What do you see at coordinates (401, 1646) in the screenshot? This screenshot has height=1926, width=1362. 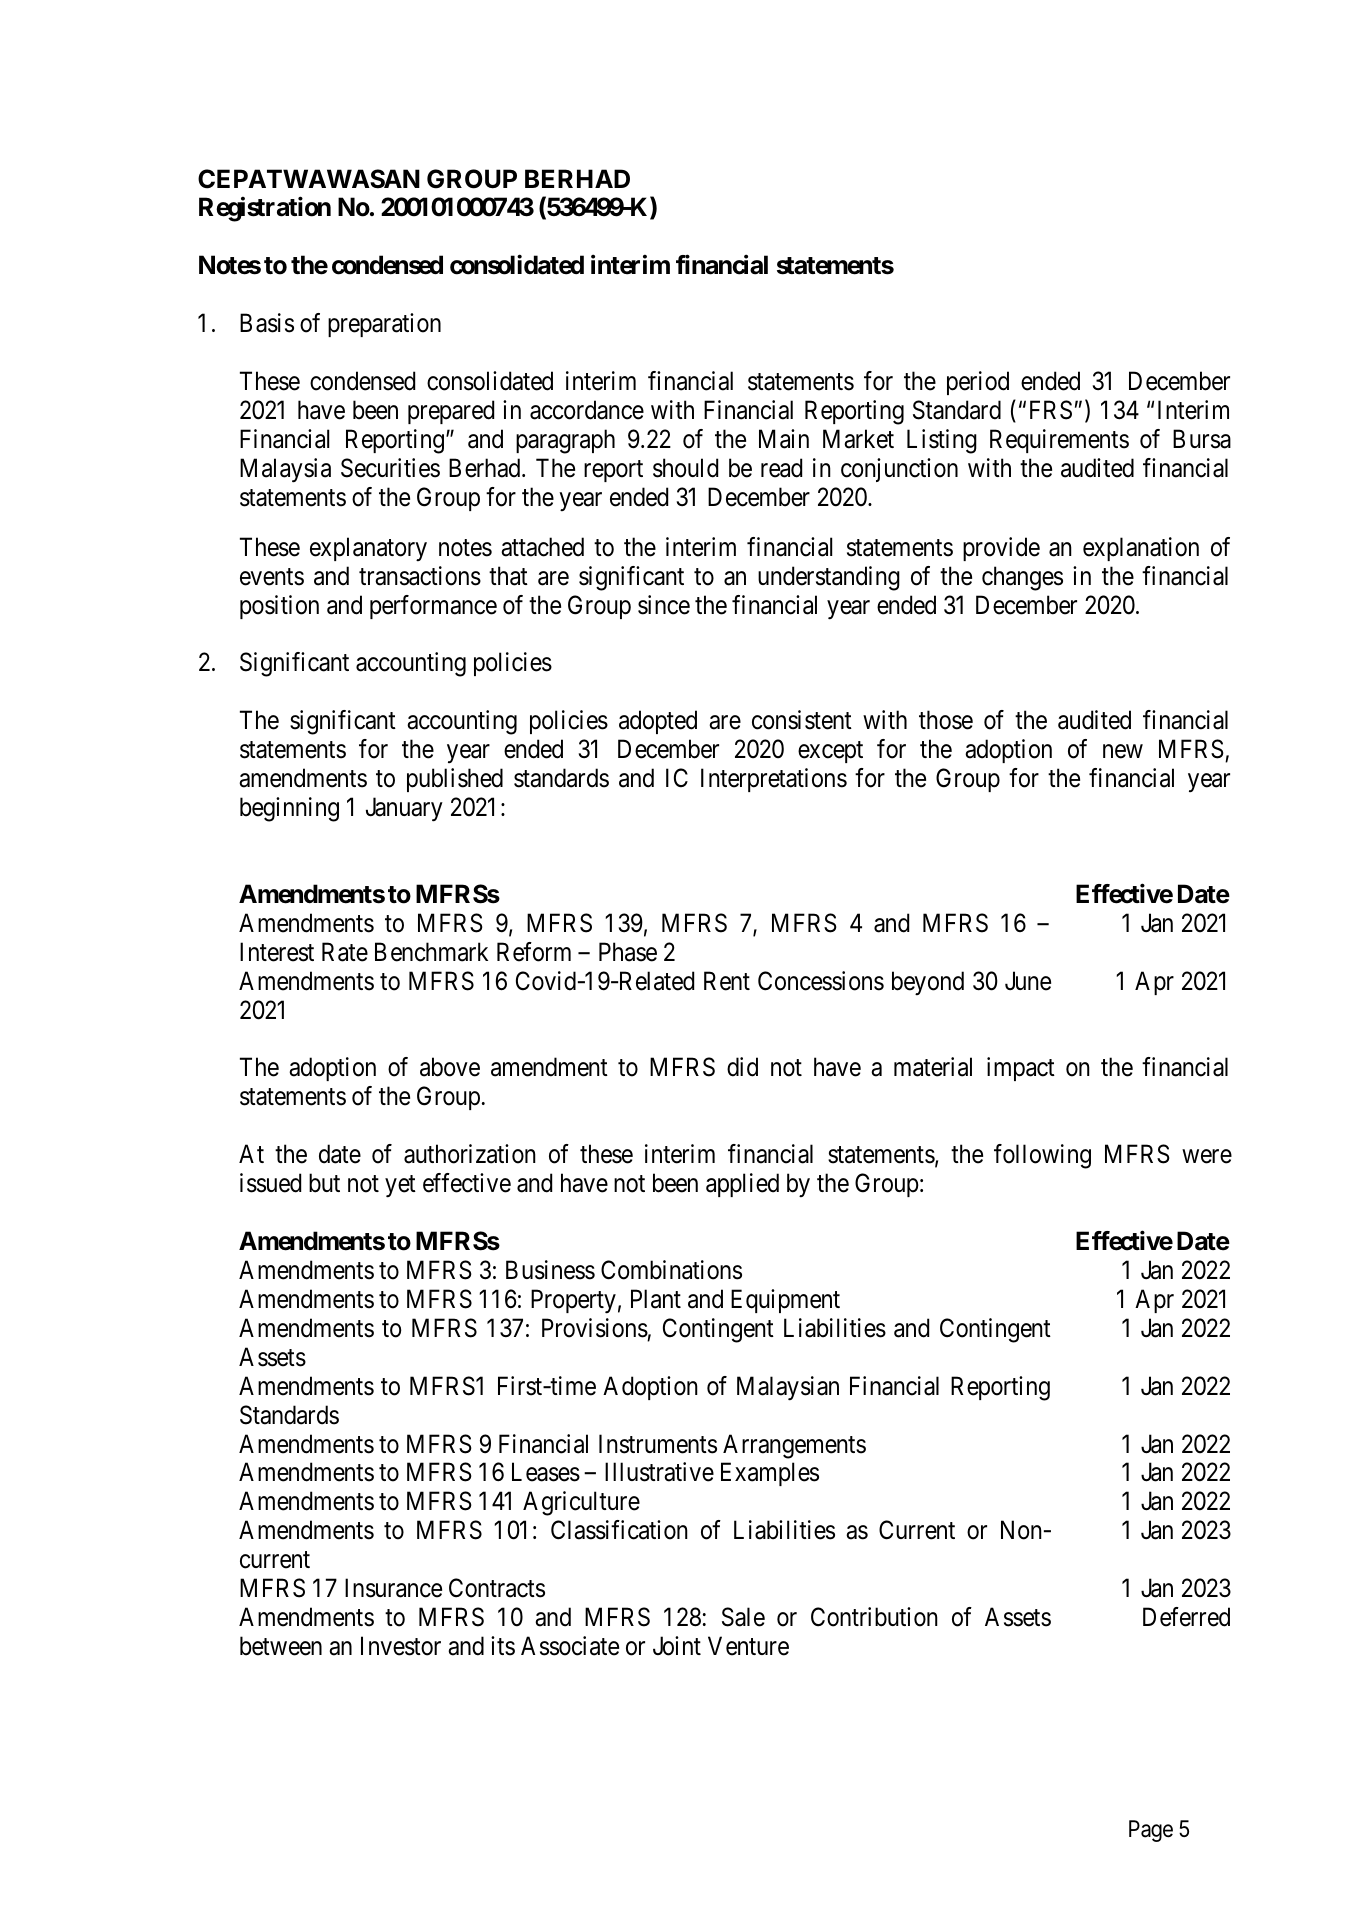 I see `Investor` at bounding box center [401, 1646].
